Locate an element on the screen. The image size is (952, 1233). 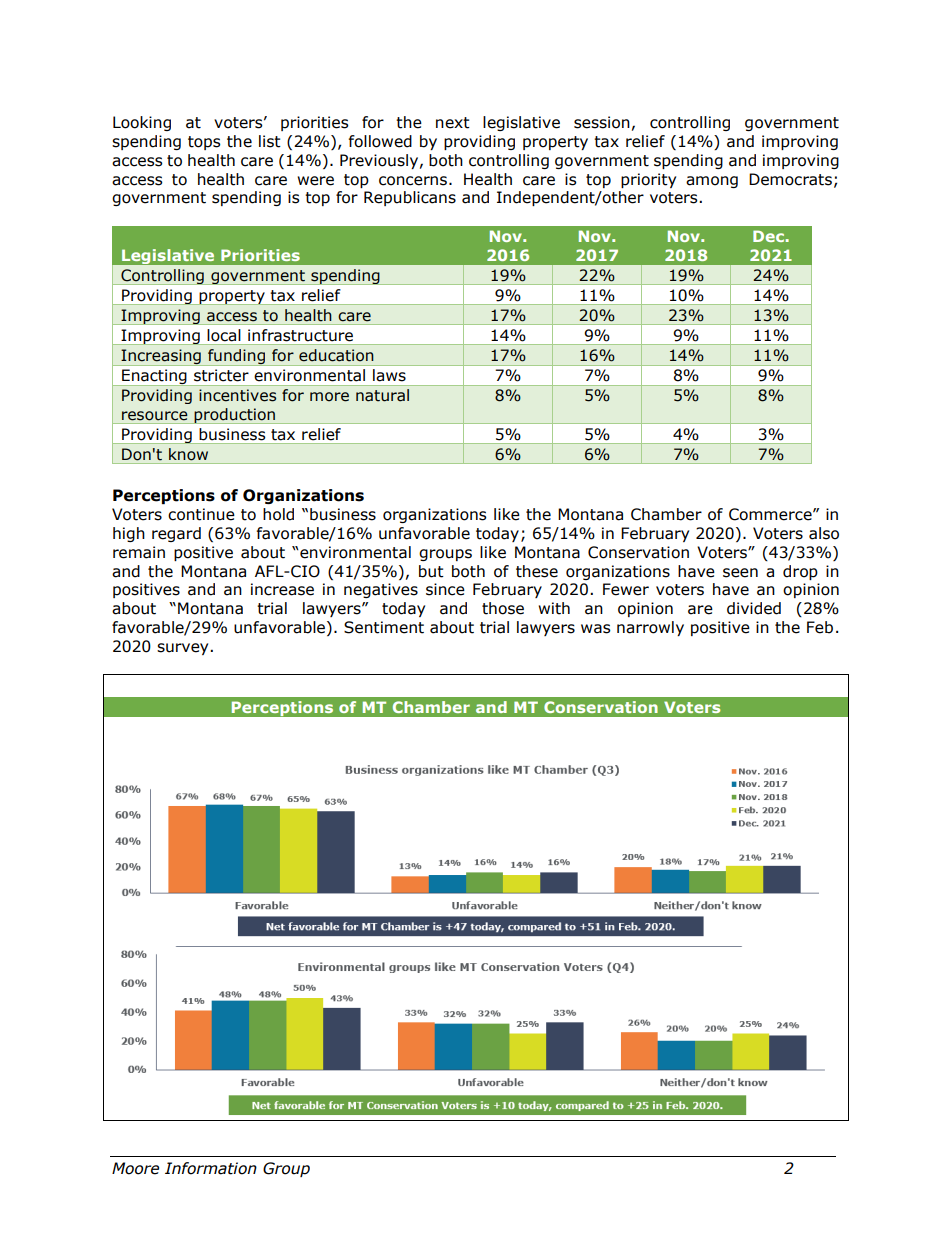
next is located at coordinates (453, 123).
